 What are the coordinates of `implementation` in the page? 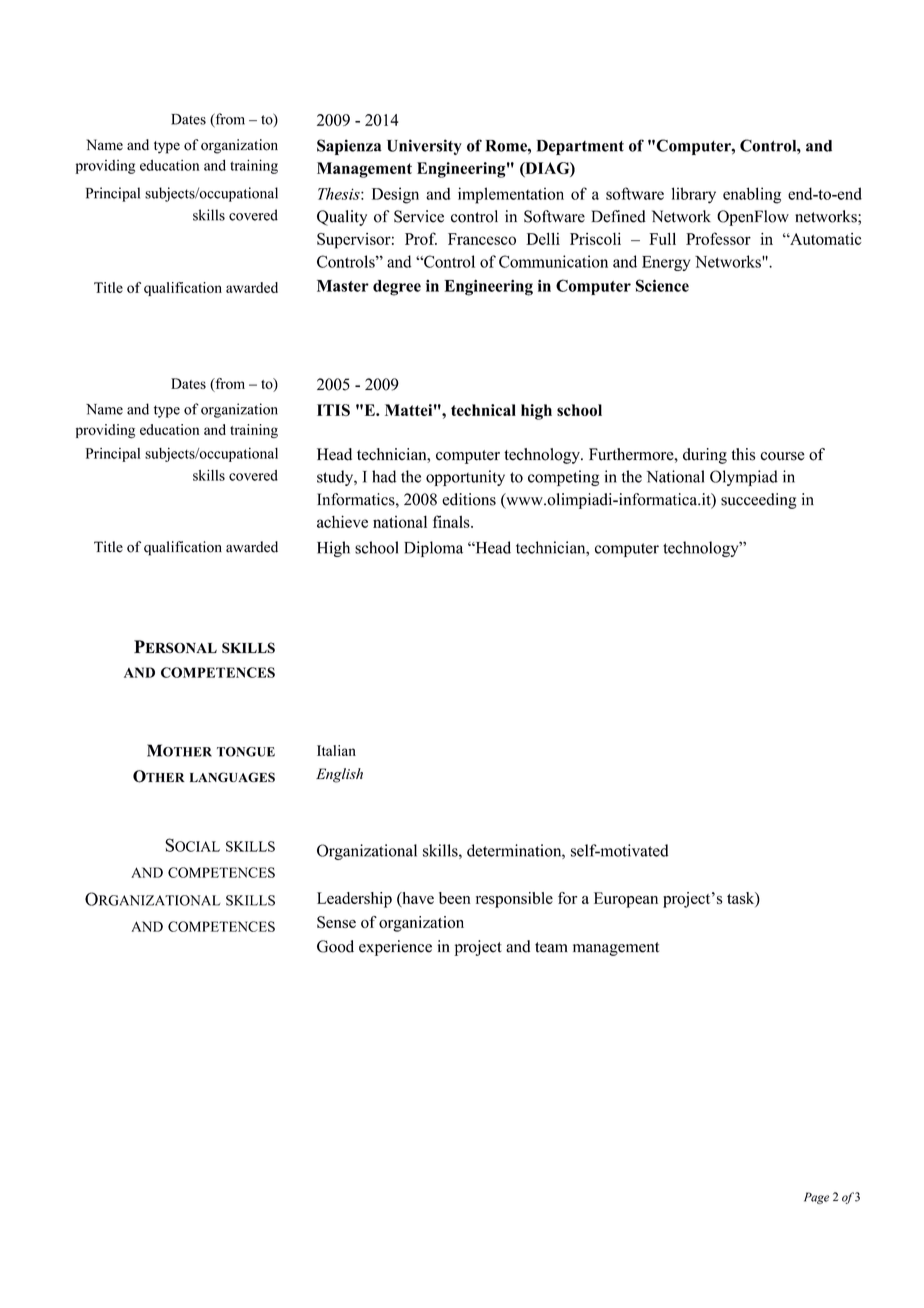 It's located at (511, 195).
